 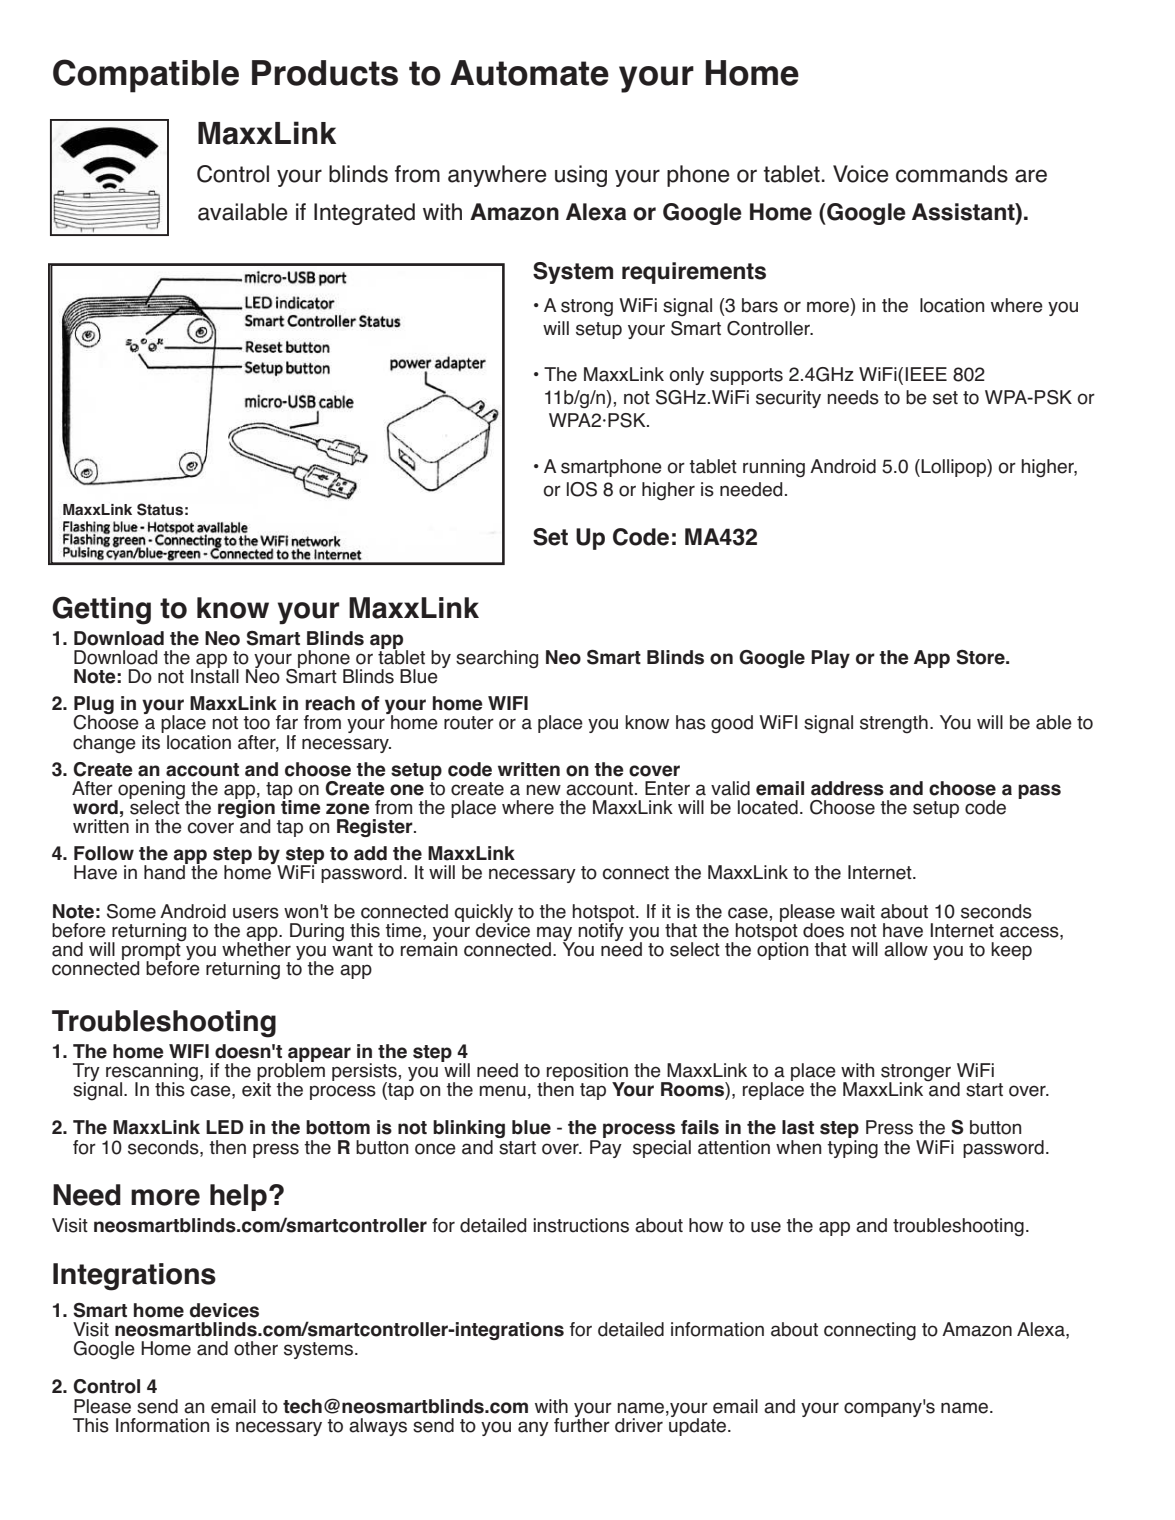 I want to click on commands, so click(x=952, y=174).
